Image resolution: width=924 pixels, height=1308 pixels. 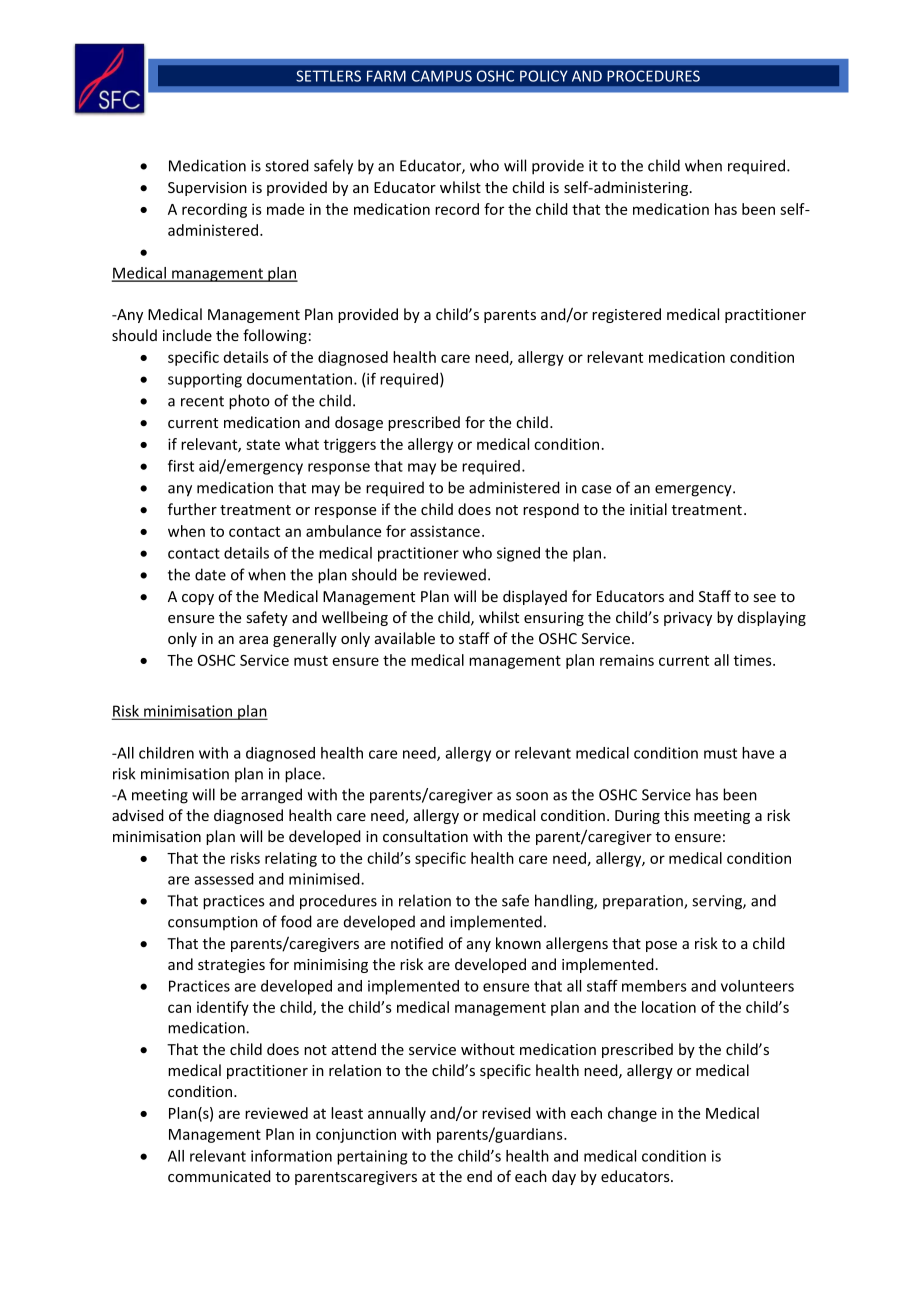 I want to click on CAMPUS, so click(x=442, y=76).
